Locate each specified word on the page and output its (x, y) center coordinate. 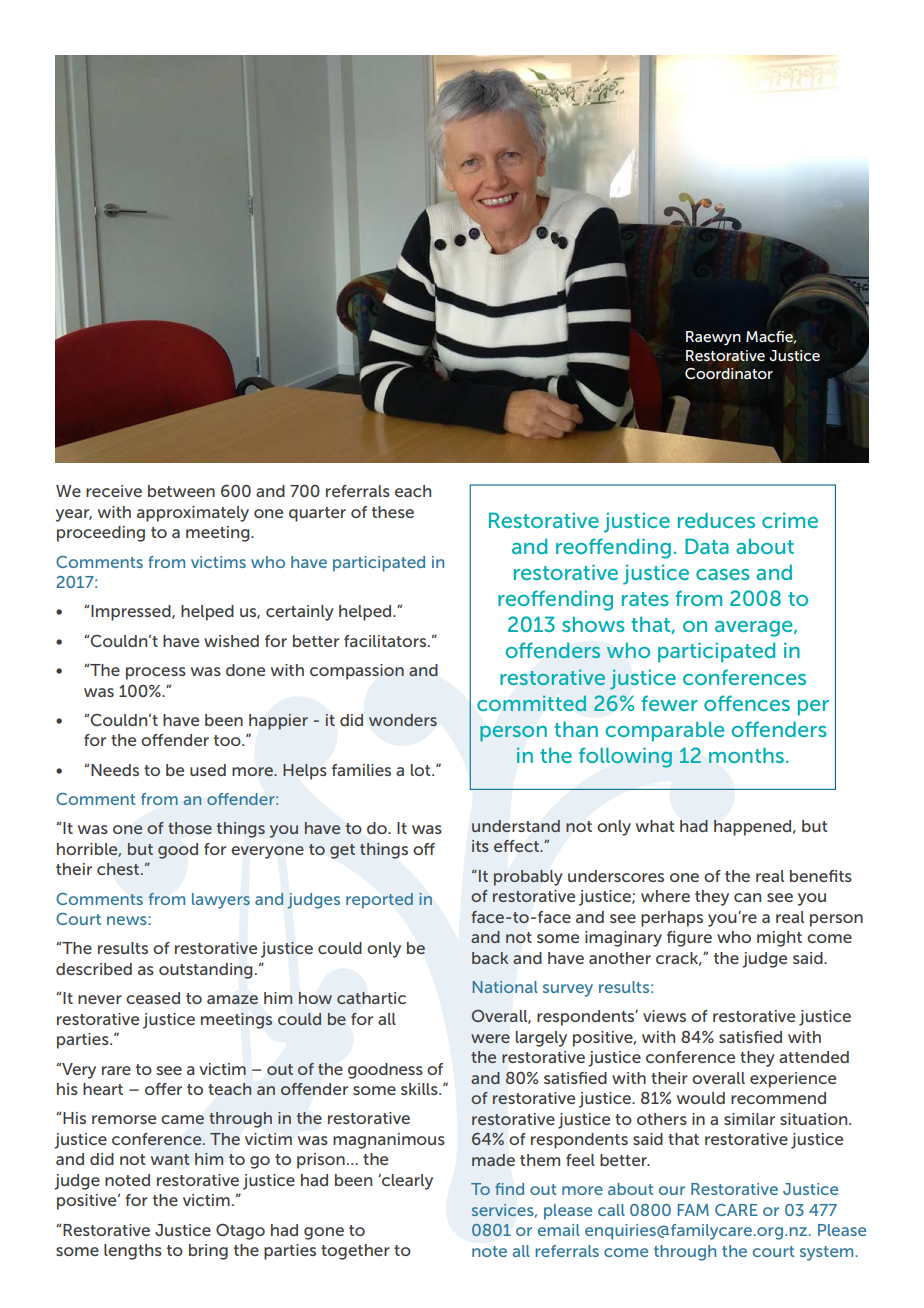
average (755, 629)
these (393, 512)
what (655, 826)
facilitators (386, 641)
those (190, 828)
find (509, 1189)
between (181, 491)
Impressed (132, 613)
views (664, 1016)
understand (516, 826)
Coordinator (729, 373)
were (490, 1038)
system (826, 1253)
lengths (133, 1252)
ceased (153, 998)
